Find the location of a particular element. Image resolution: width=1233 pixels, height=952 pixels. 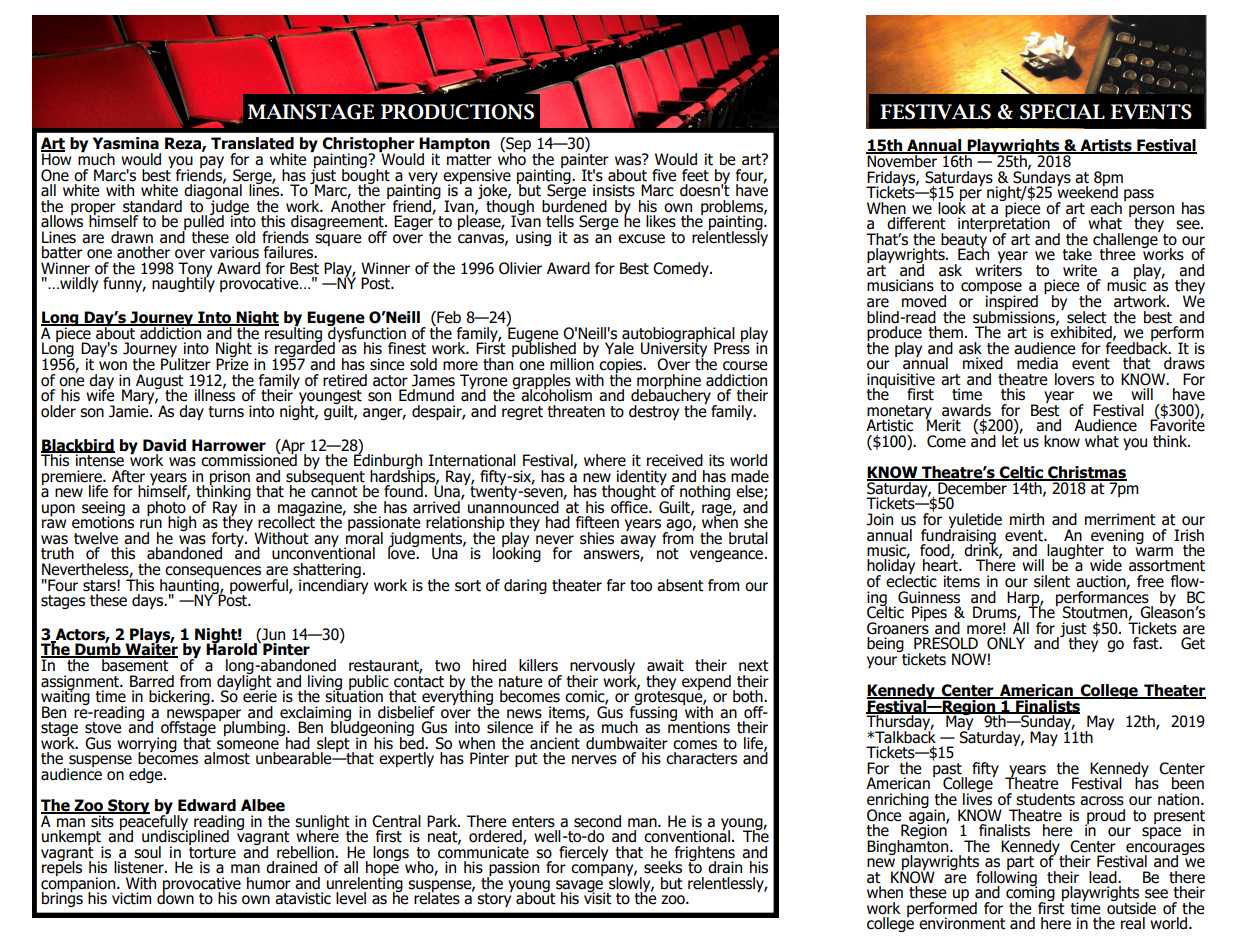

lead is located at coordinates (1104, 877).
